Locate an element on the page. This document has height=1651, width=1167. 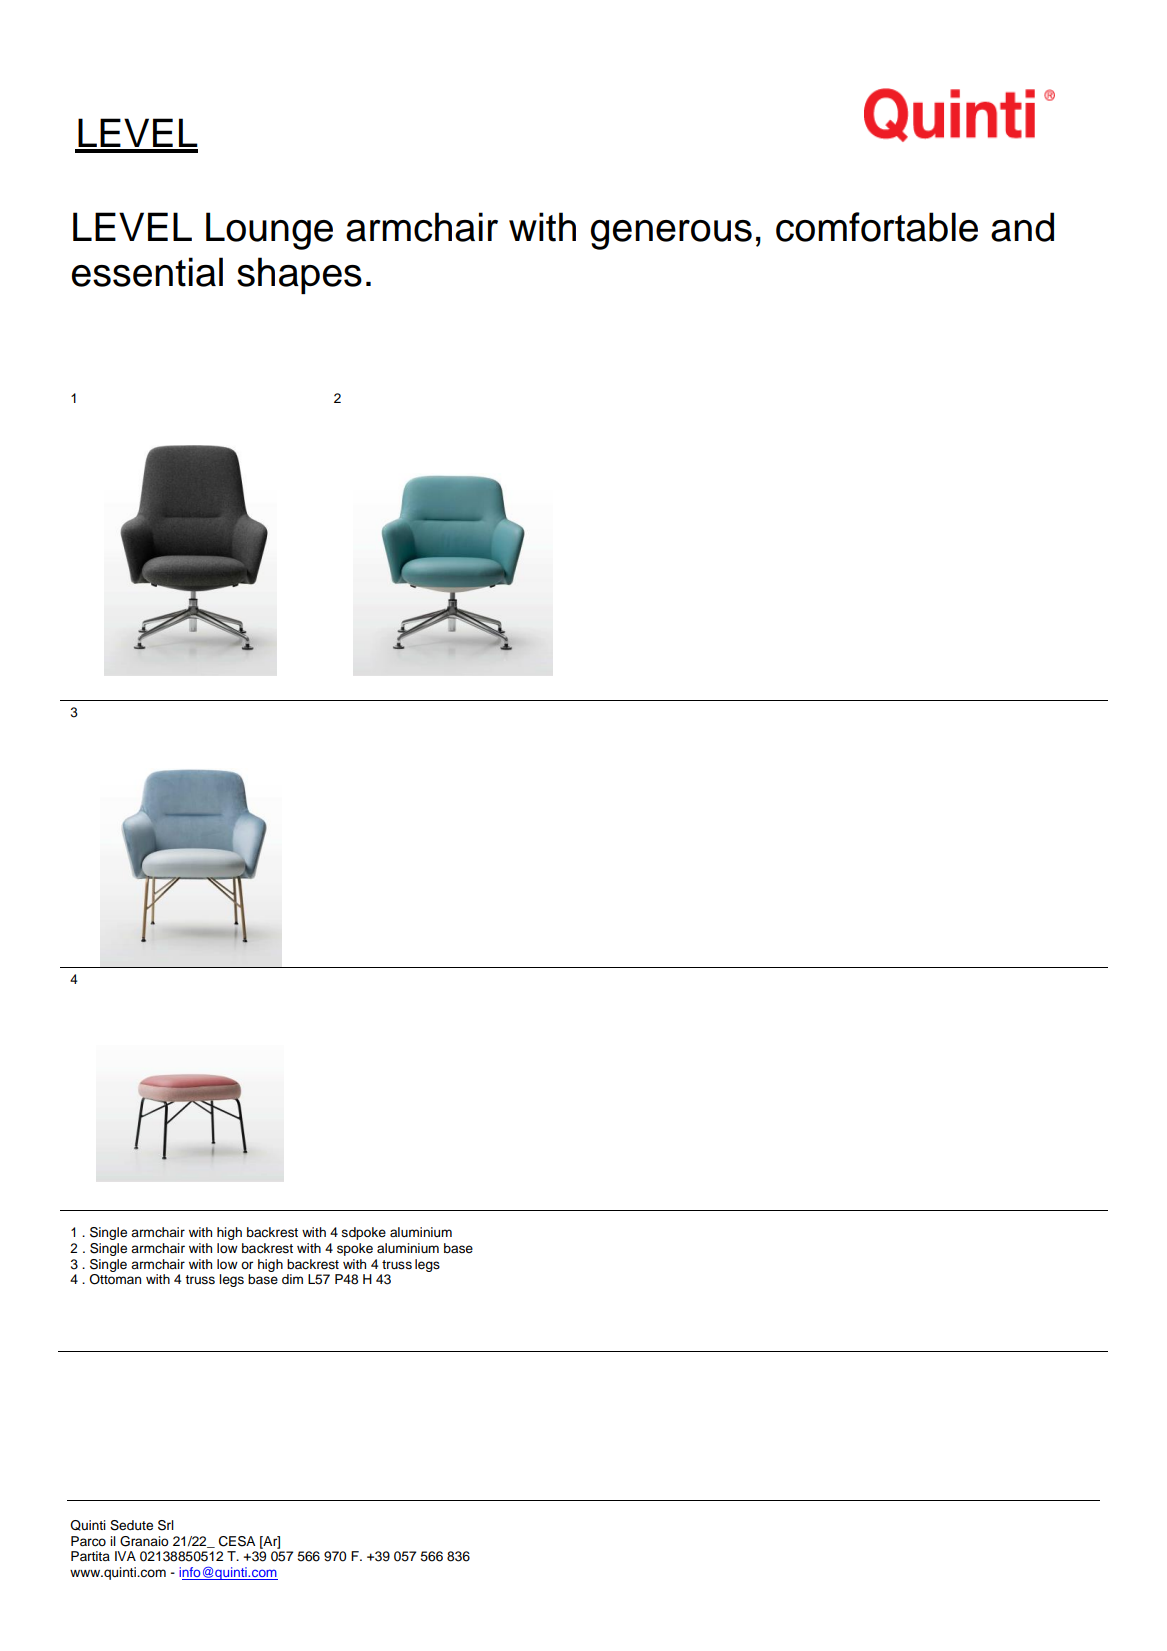
generous is located at coordinates (671, 235).
